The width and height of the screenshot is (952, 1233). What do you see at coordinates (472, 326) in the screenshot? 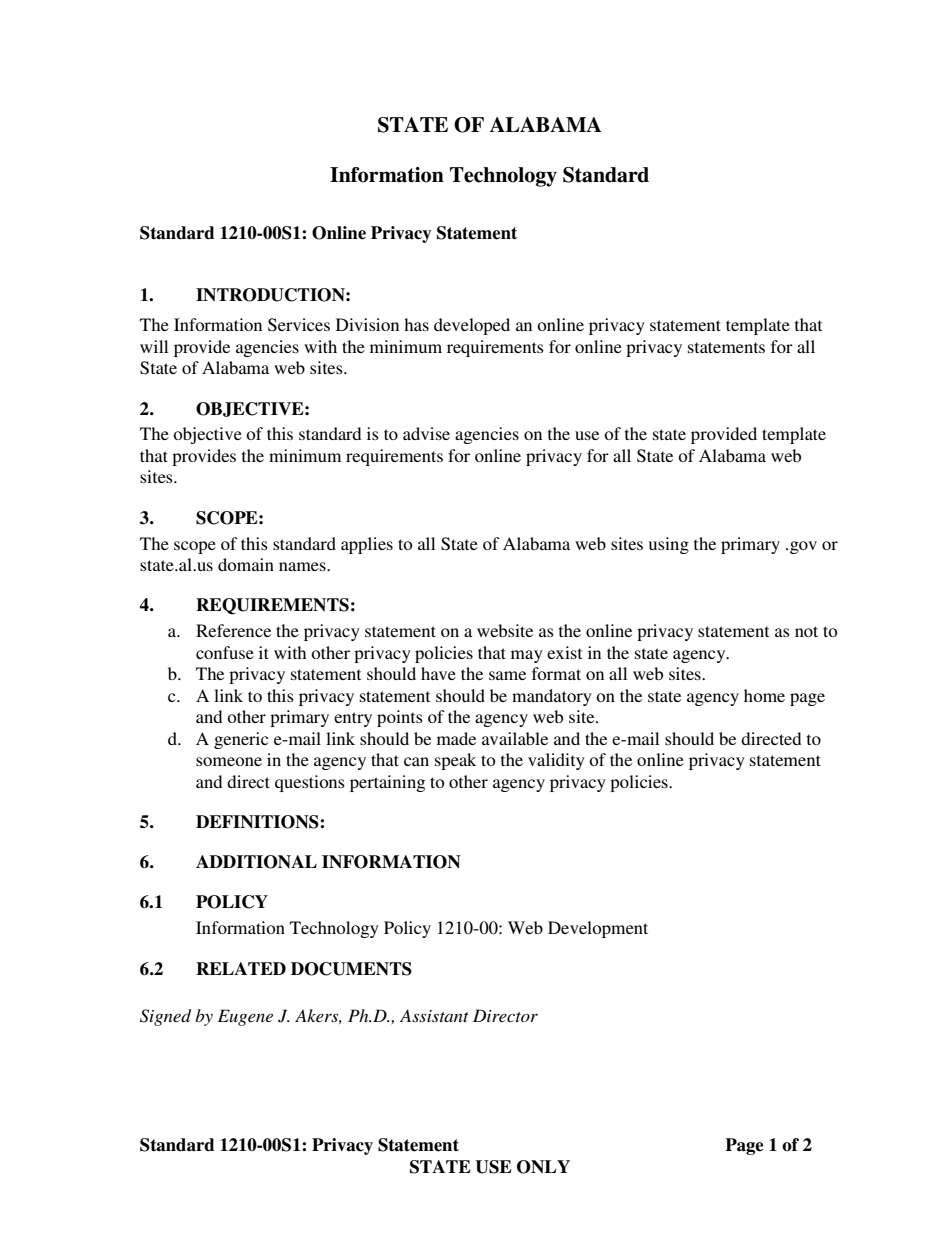
I see `developed` at bounding box center [472, 326].
